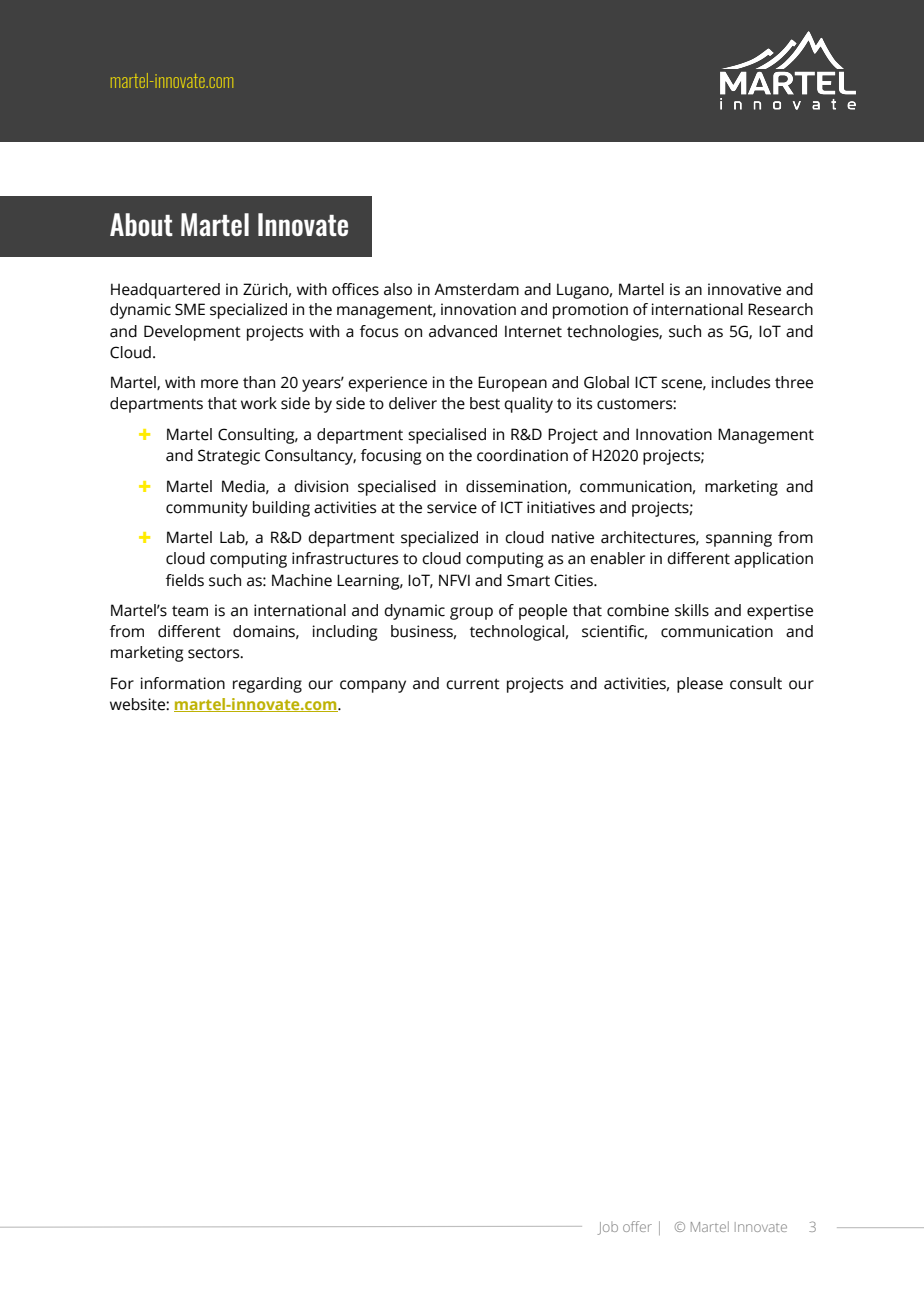  Describe the element at coordinates (267, 685) in the screenshot. I see `regarding` at that location.
